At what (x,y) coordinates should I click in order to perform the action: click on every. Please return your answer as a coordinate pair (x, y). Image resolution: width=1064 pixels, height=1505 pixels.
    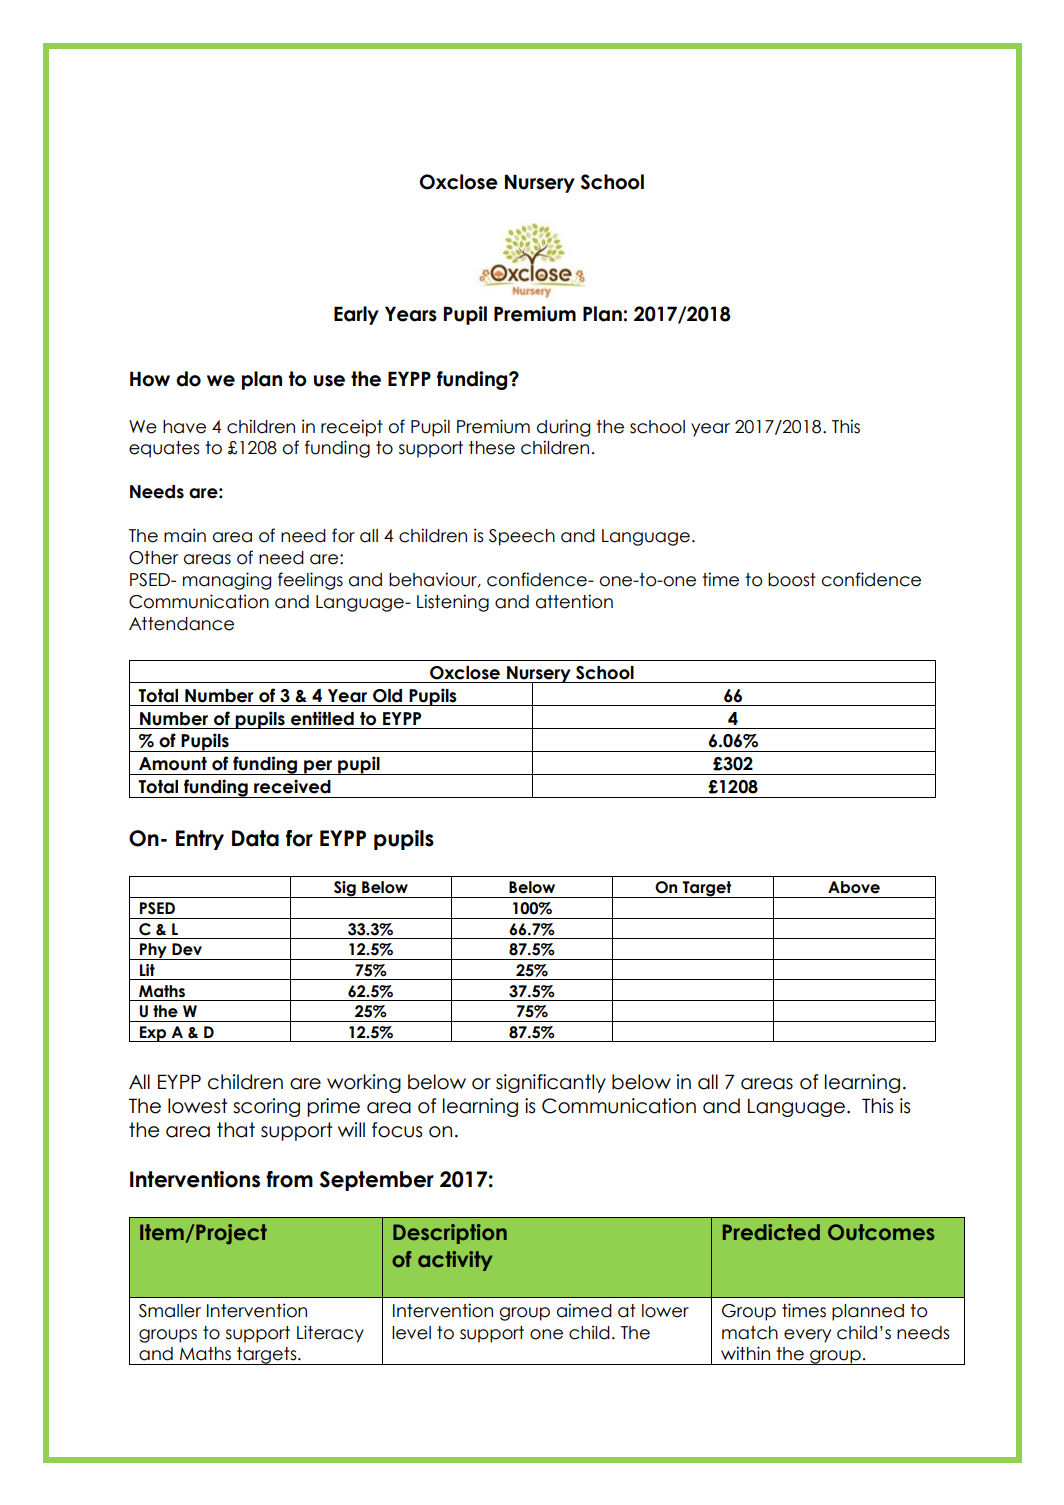
    Looking at the image, I should click on (807, 1336).
